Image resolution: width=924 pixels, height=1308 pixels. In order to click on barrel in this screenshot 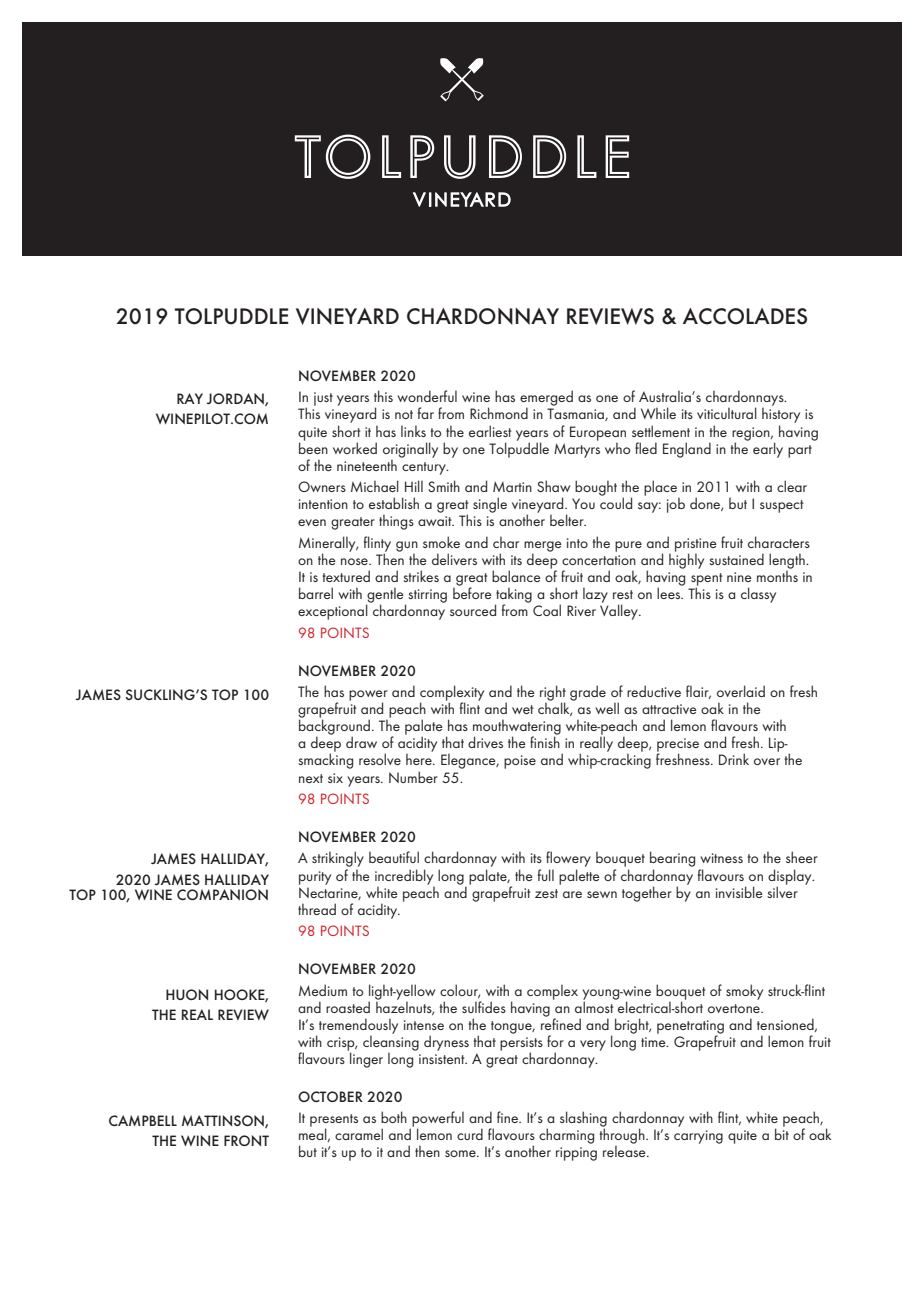, I will do `click(316, 593)`.
